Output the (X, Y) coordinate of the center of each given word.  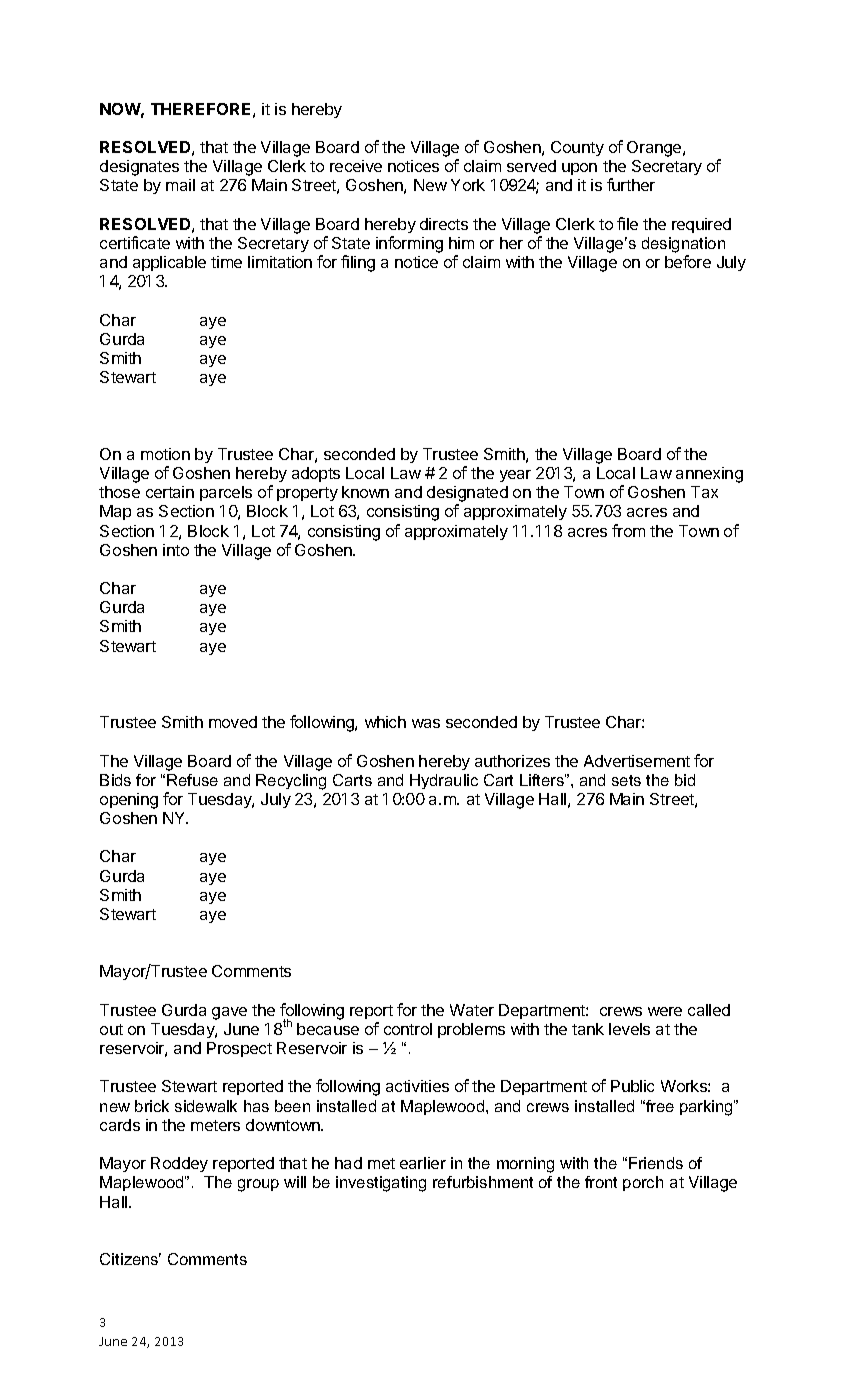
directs (444, 224)
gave (229, 1013)
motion (165, 454)
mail (180, 185)
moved (233, 722)
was (426, 723)
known (365, 492)
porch (643, 1183)
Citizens (130, 1259)
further (631, 184)
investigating (381, 1184)
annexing (709, 475)
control (408, 1029)
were (665, 1011)
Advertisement (637, 761)
